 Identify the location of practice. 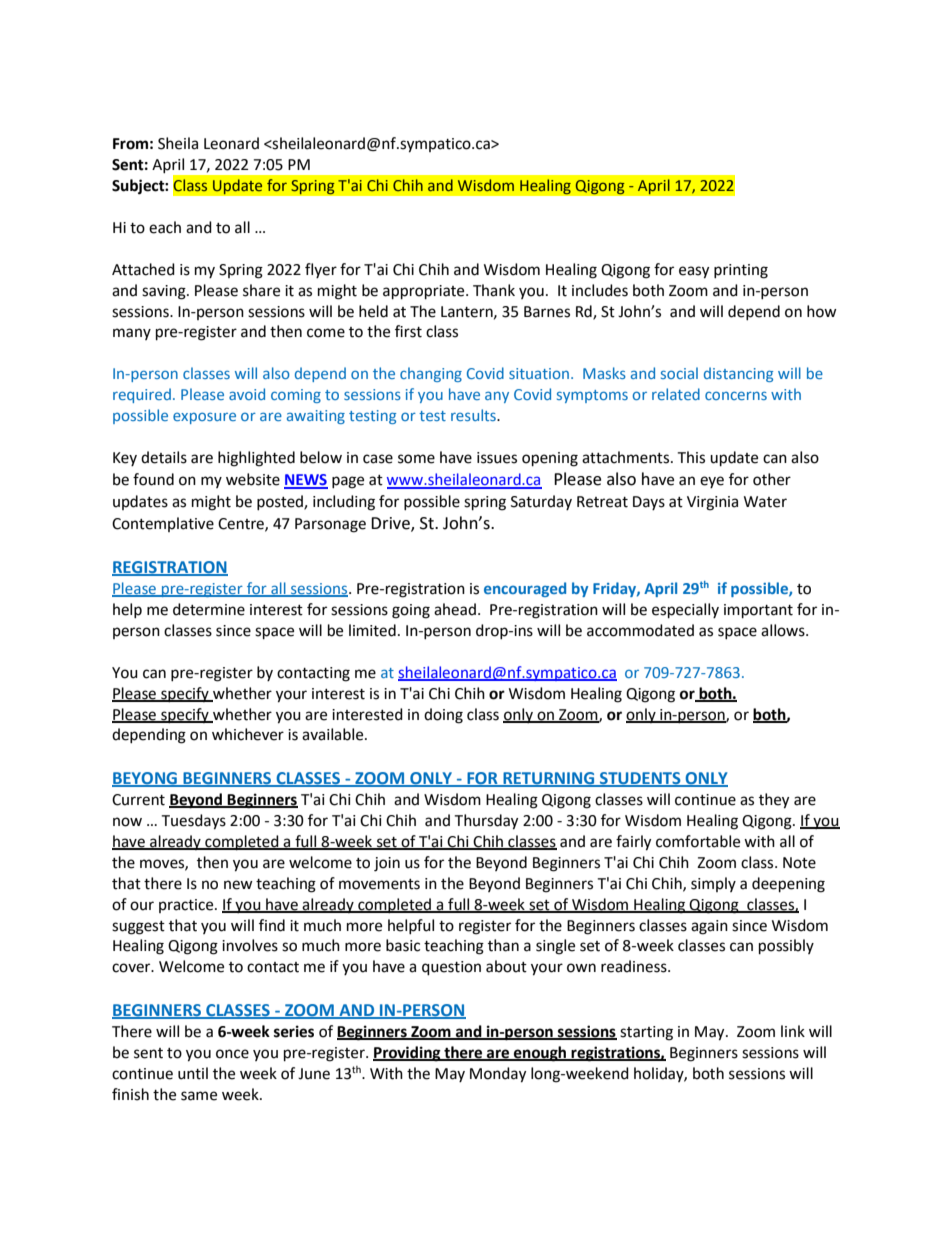
(187, 906).
